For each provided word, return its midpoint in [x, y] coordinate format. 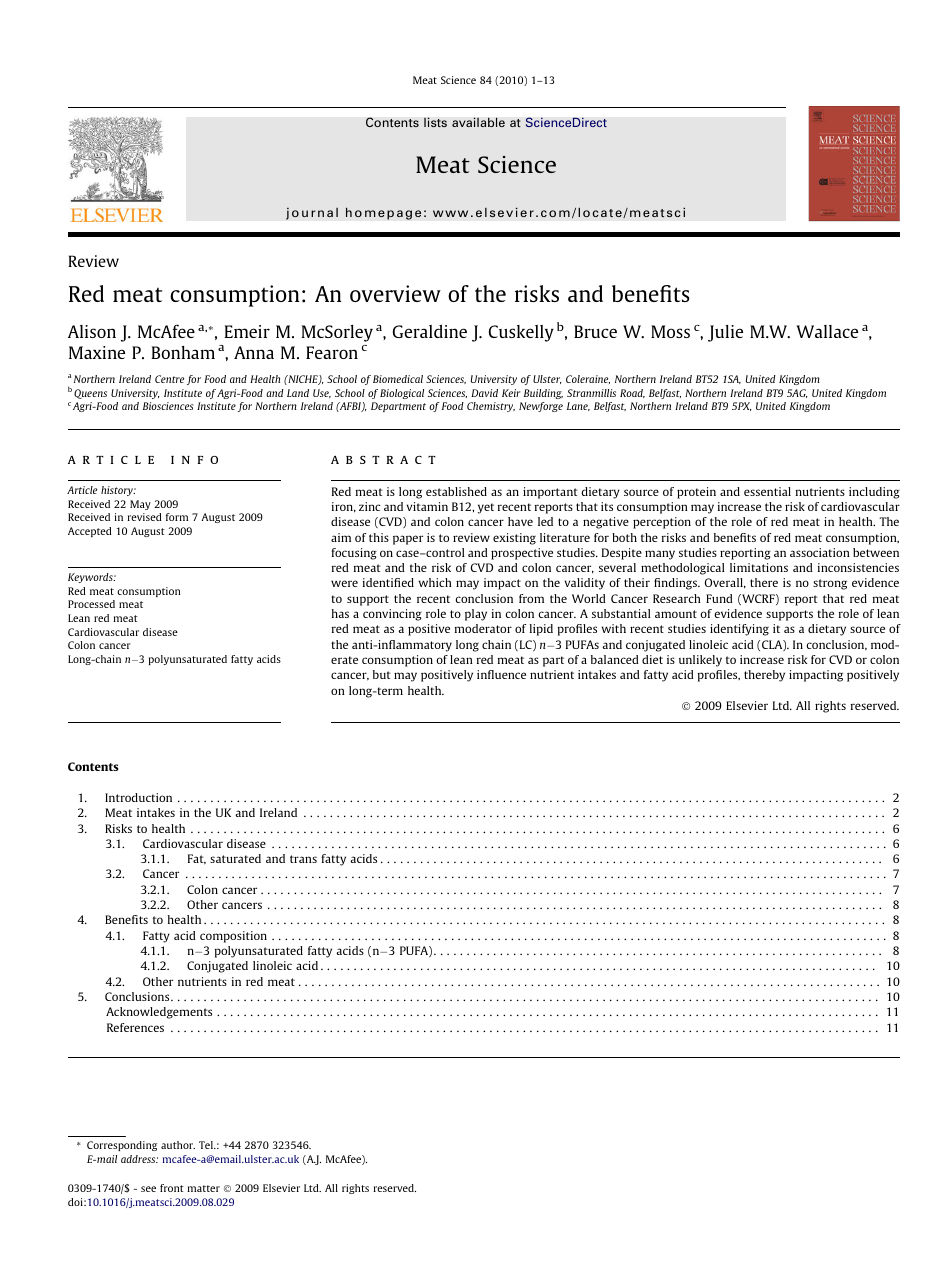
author [178, 1145]
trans [303, 859]
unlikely [700, 661]
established [456, 491]
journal [312, 213]
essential [767, 491]
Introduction [138, 797]
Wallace [827, 331]
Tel [207, 1145]
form [177, 517]
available [478, 122]
